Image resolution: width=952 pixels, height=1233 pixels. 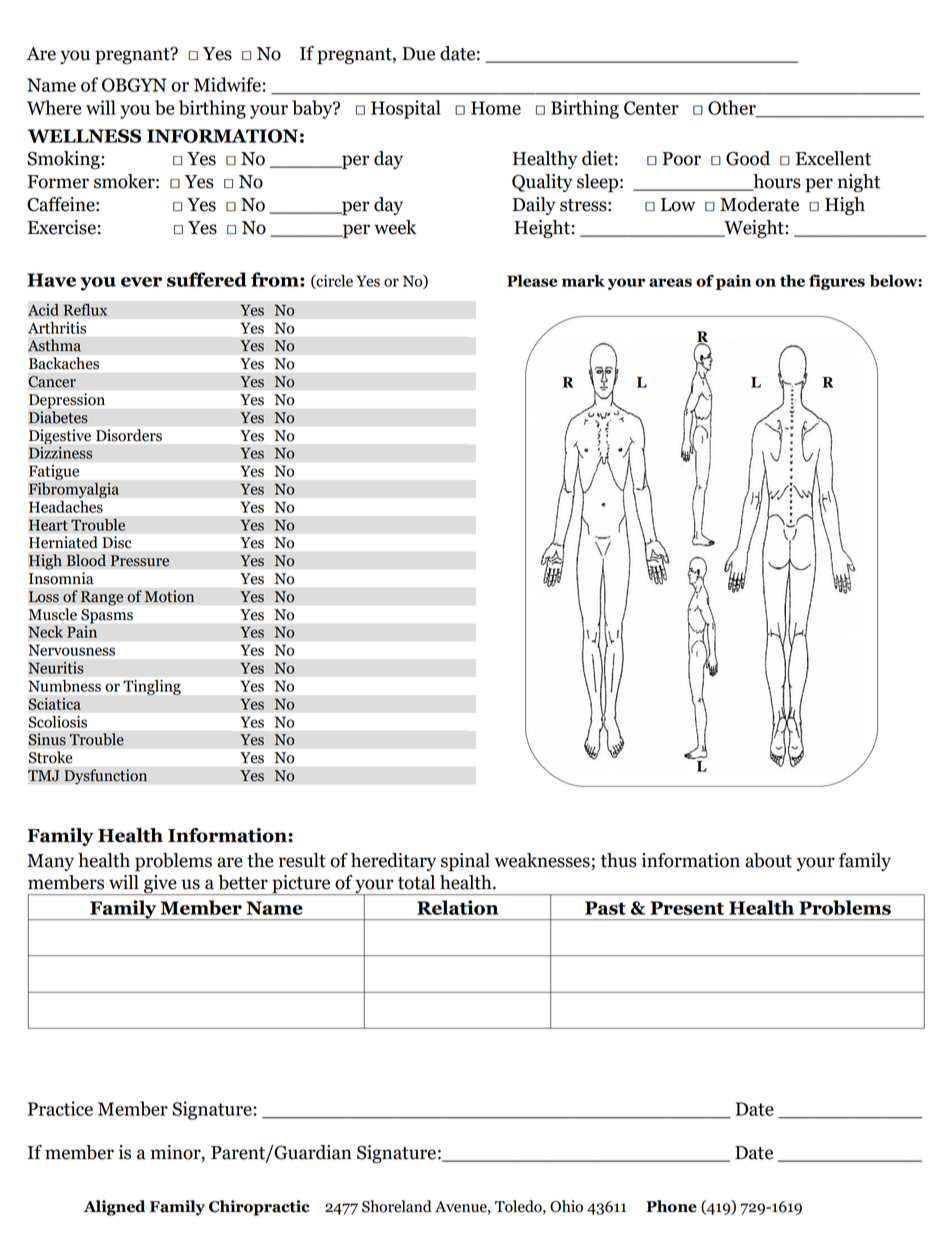 What do you see at coordinates (465, 862) in the document?
I see `spinal` at bounding box center [465, 862].
